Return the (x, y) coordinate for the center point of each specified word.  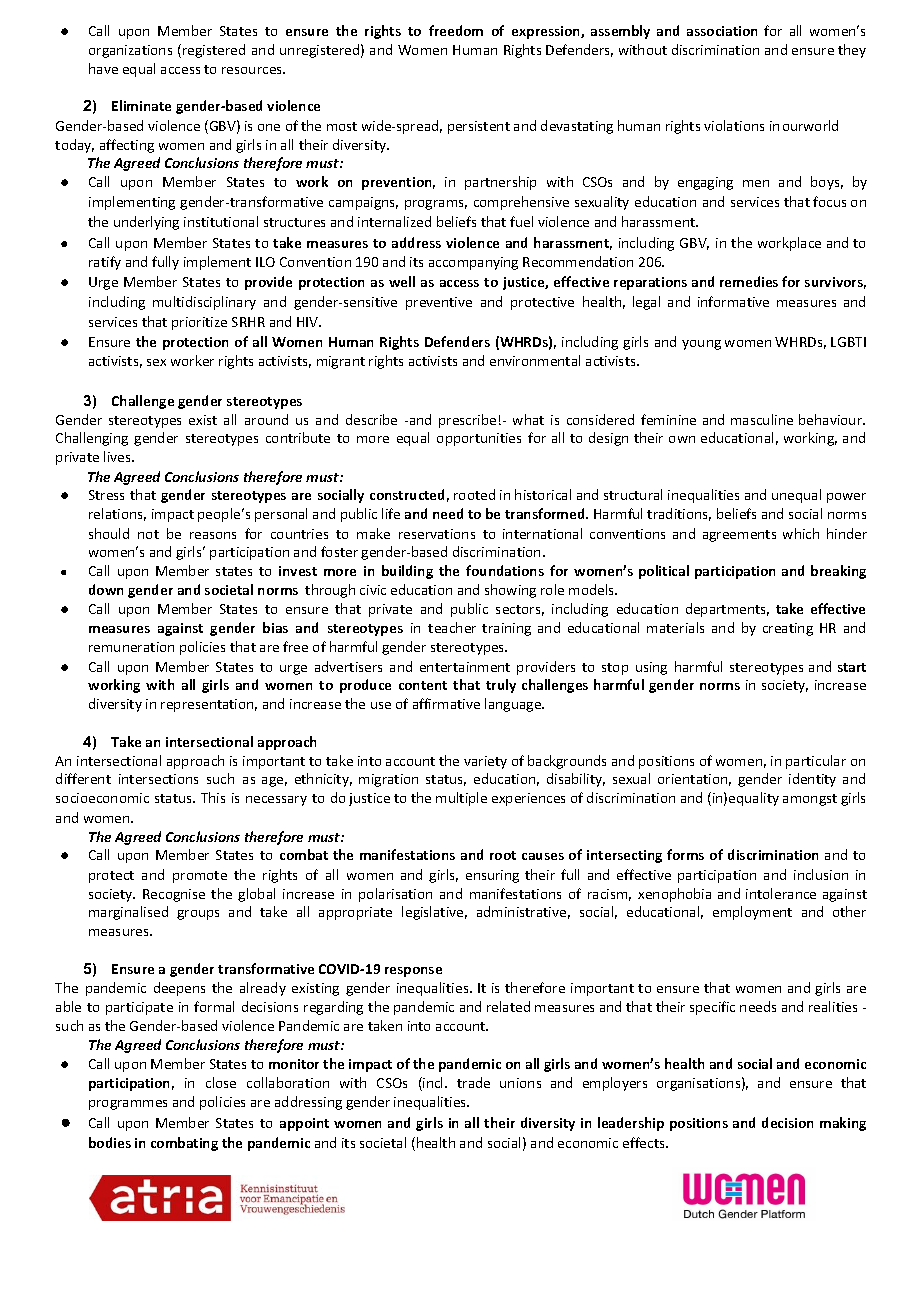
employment (752, 913)
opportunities (479, 439)
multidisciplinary (204, 303)
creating (788, 629)
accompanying (473, 263)
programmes (128, 1105)
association (722, 31)
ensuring (492, 876)
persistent (479, 127)
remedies (749, 281)
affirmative (446, 703)
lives (119, 456)
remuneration (131, 647)
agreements (739, 536)
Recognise (174, 895)
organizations (130, 51)
